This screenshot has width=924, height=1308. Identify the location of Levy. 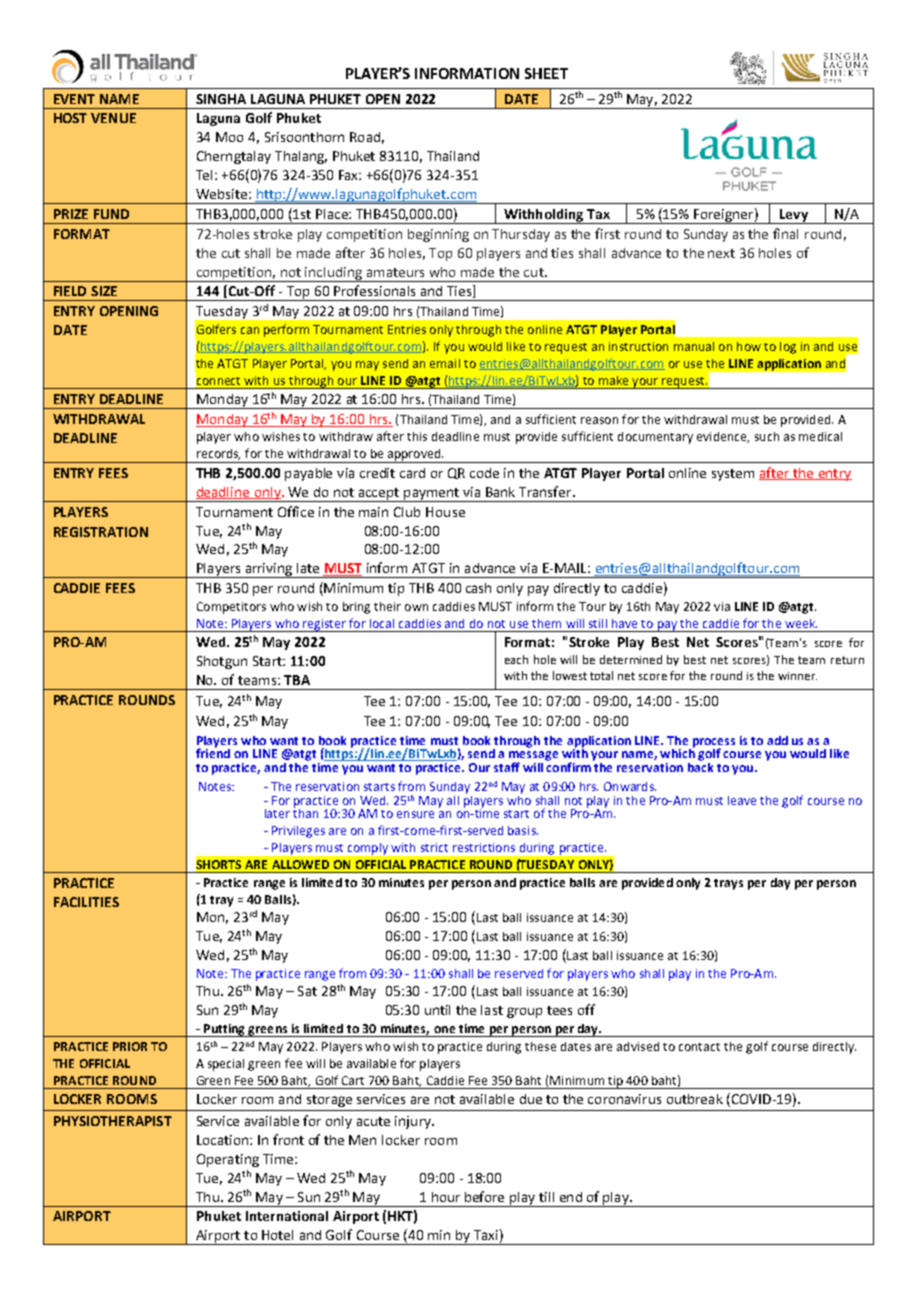
(794, 216).
